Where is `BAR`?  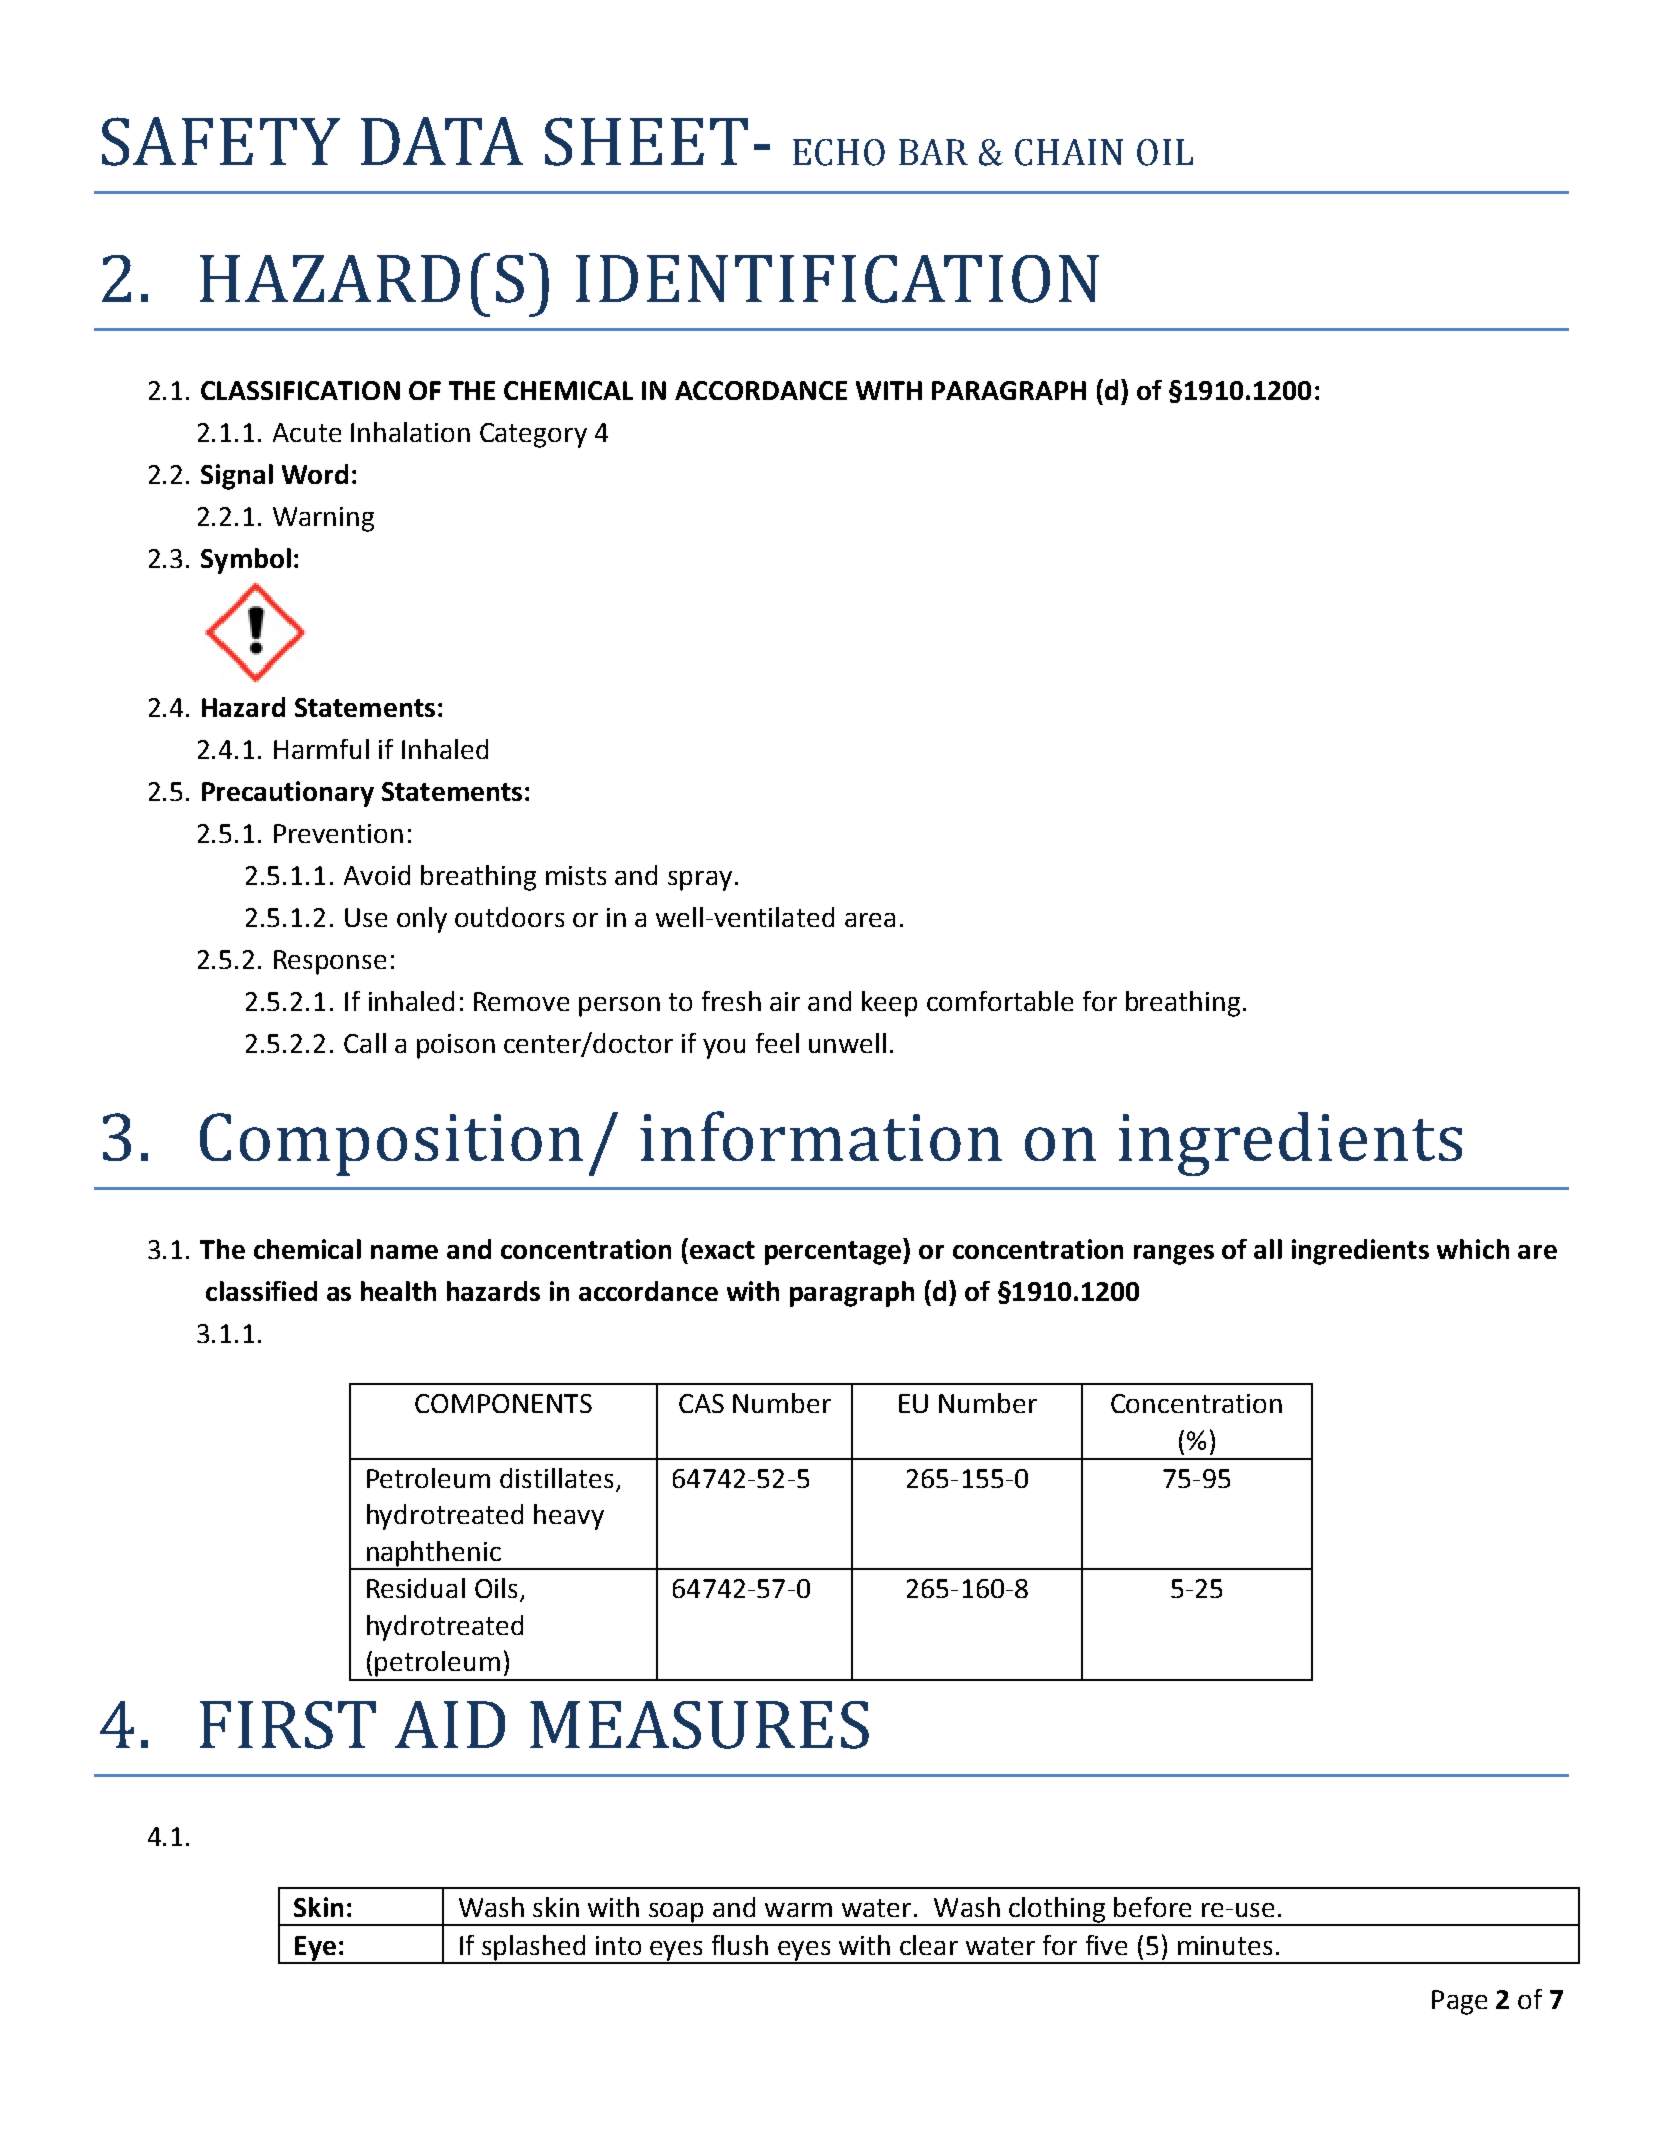 BAR is located at coordinates (933, 152).
